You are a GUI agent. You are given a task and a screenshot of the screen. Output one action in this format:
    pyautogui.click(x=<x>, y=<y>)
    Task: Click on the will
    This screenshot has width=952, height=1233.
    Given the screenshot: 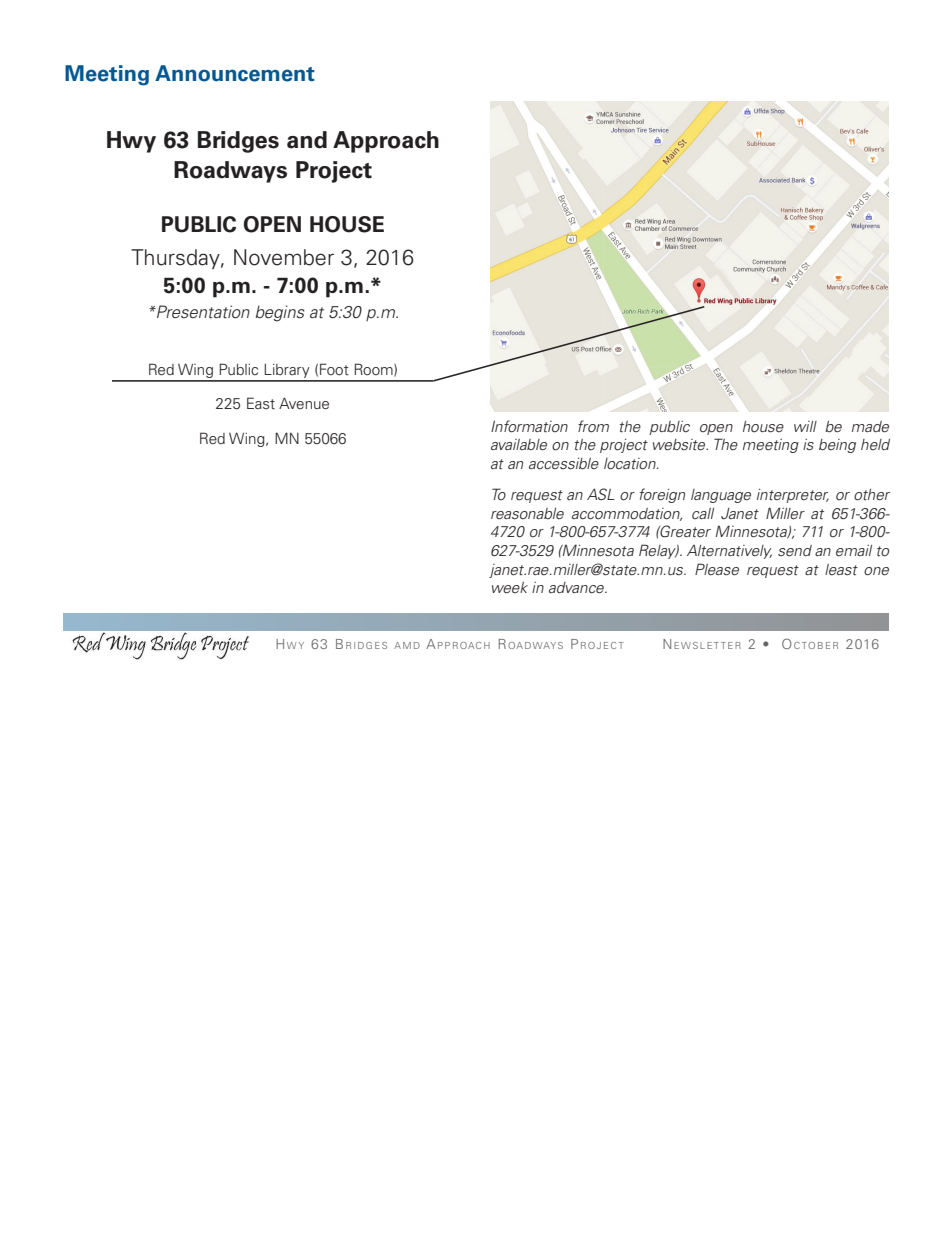 What is the action you would take?
    pyautogui.click(x=805, y=426)
